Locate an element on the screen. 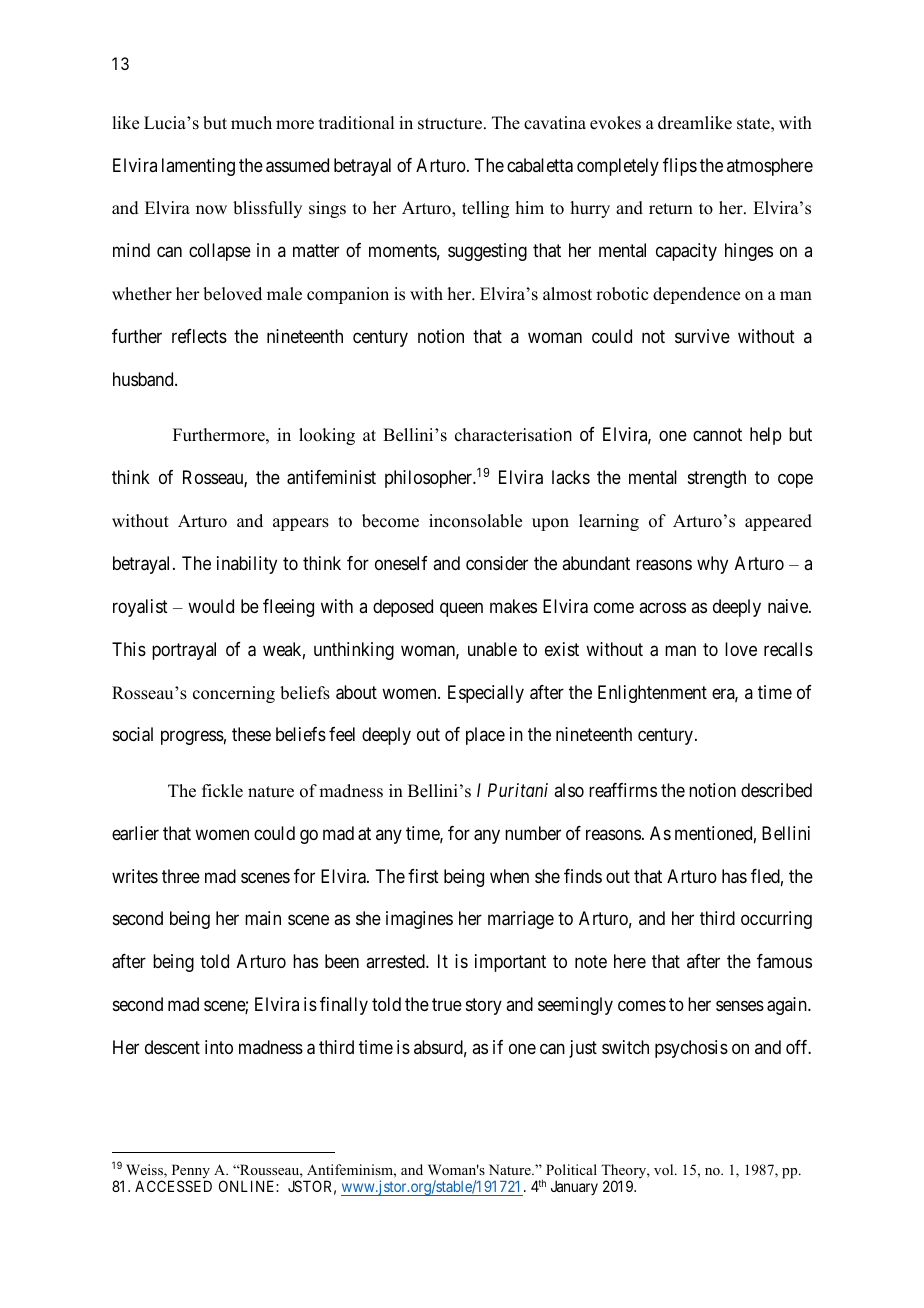 The image size is (924, 1308). imagines is located at coordinates (419, 920).
